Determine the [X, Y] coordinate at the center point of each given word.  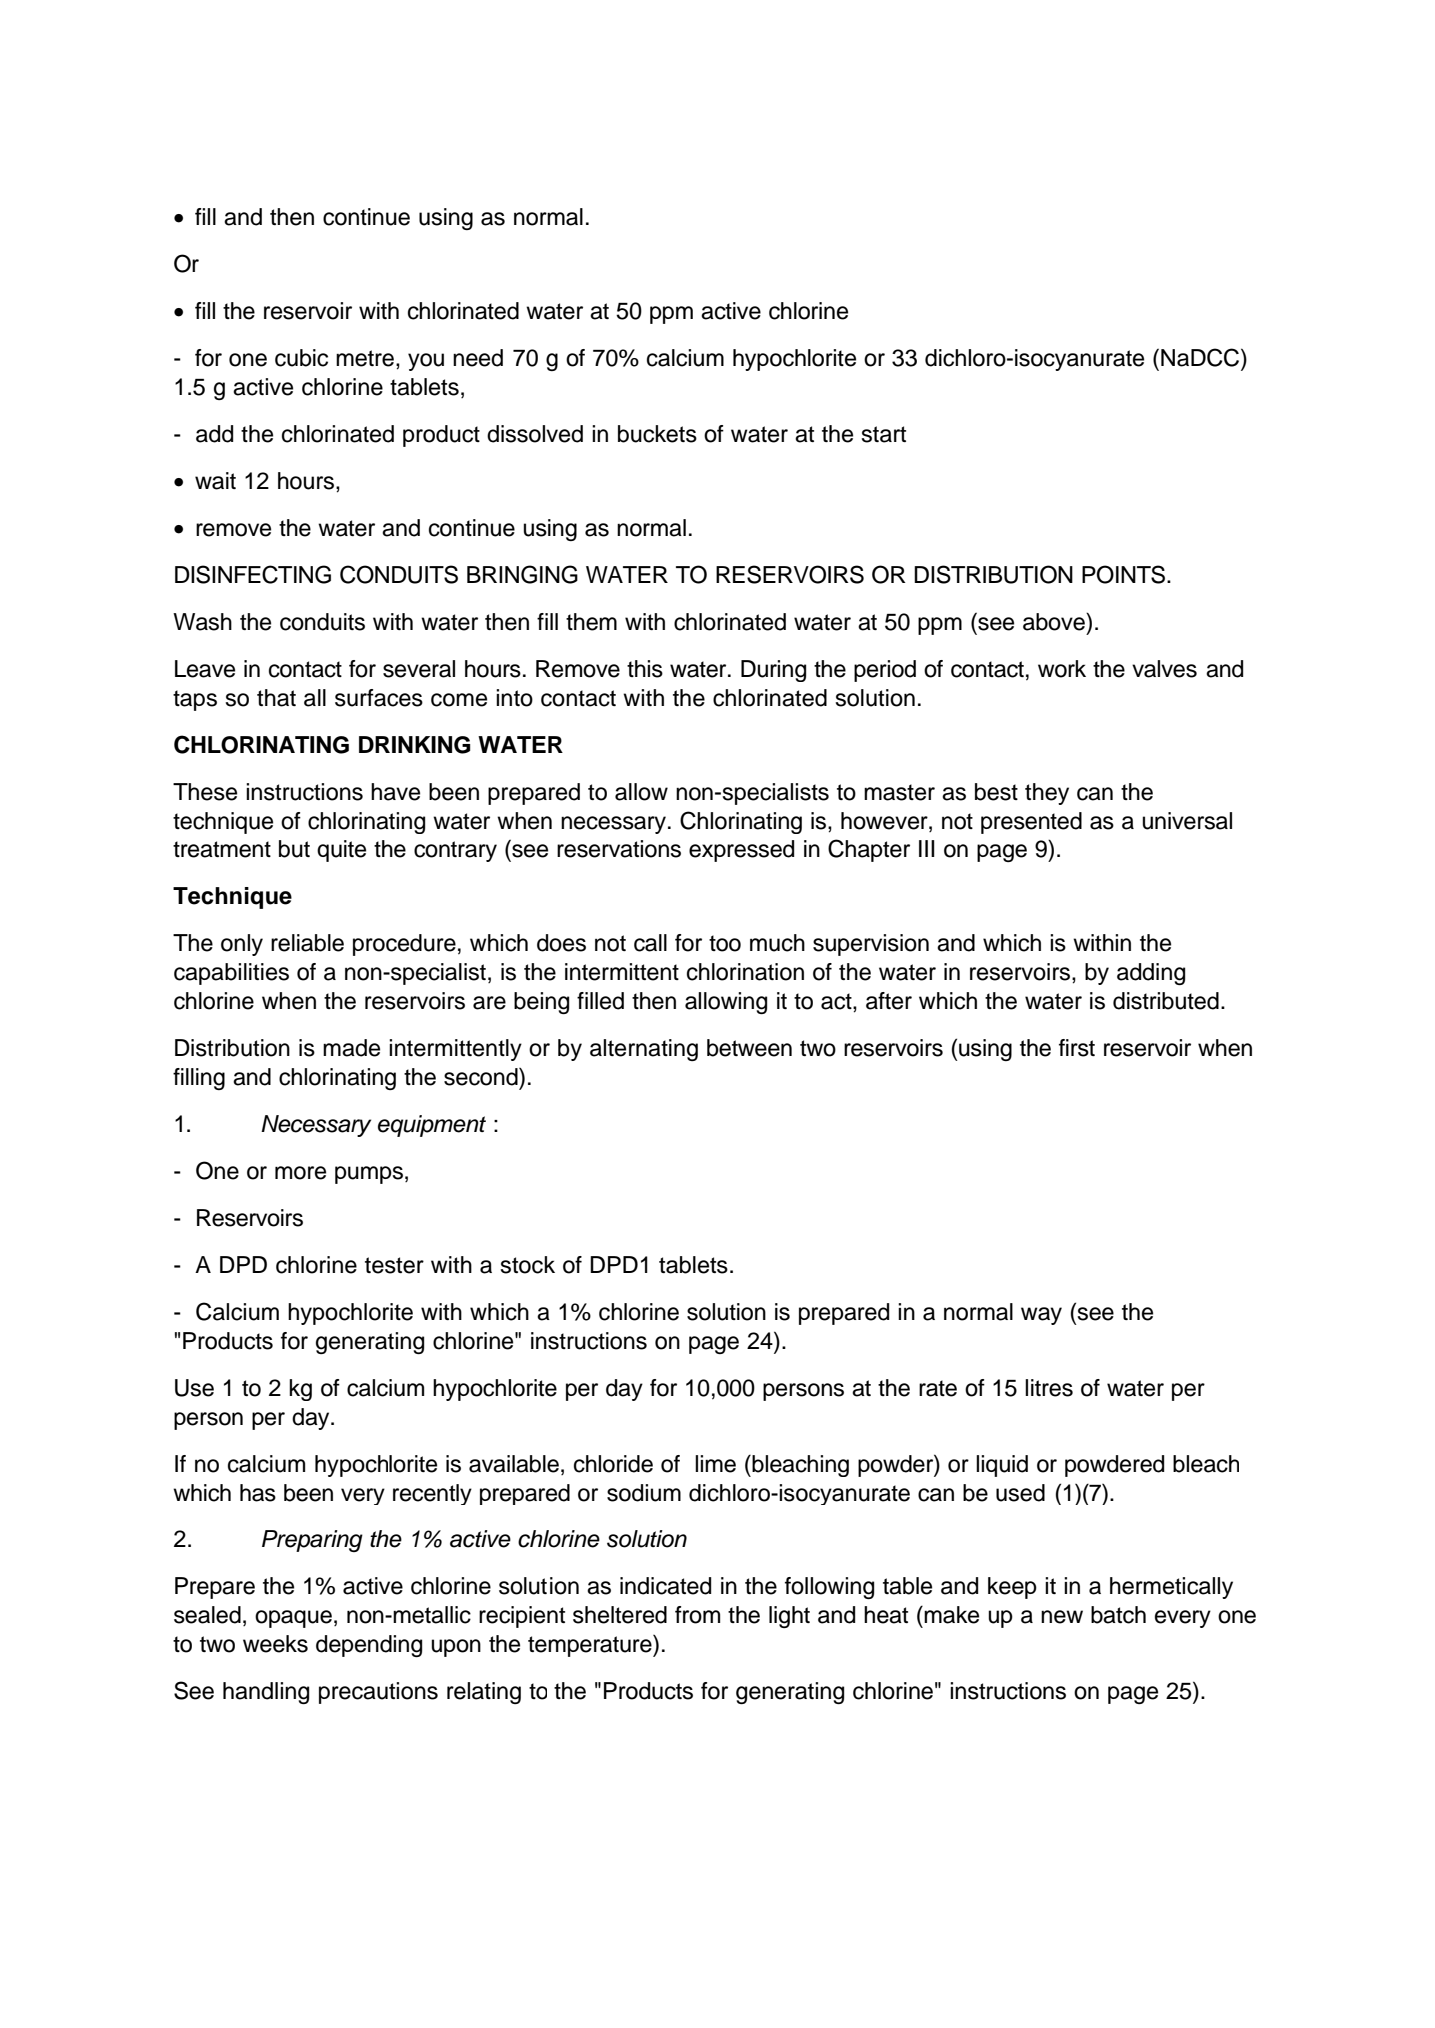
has [258, 1493]
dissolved [535, 434]
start [883, 434]
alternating [644, 1050]
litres [1049, 1388]
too [725, 943]
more [300, 1173]
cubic [301, 358]
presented [1031, 823]
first [1077, 1048]
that [276, 698]
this [645, 669]
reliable [307, 943]
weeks [275, 1644]
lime [715, 1464]
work [1062, 669]
